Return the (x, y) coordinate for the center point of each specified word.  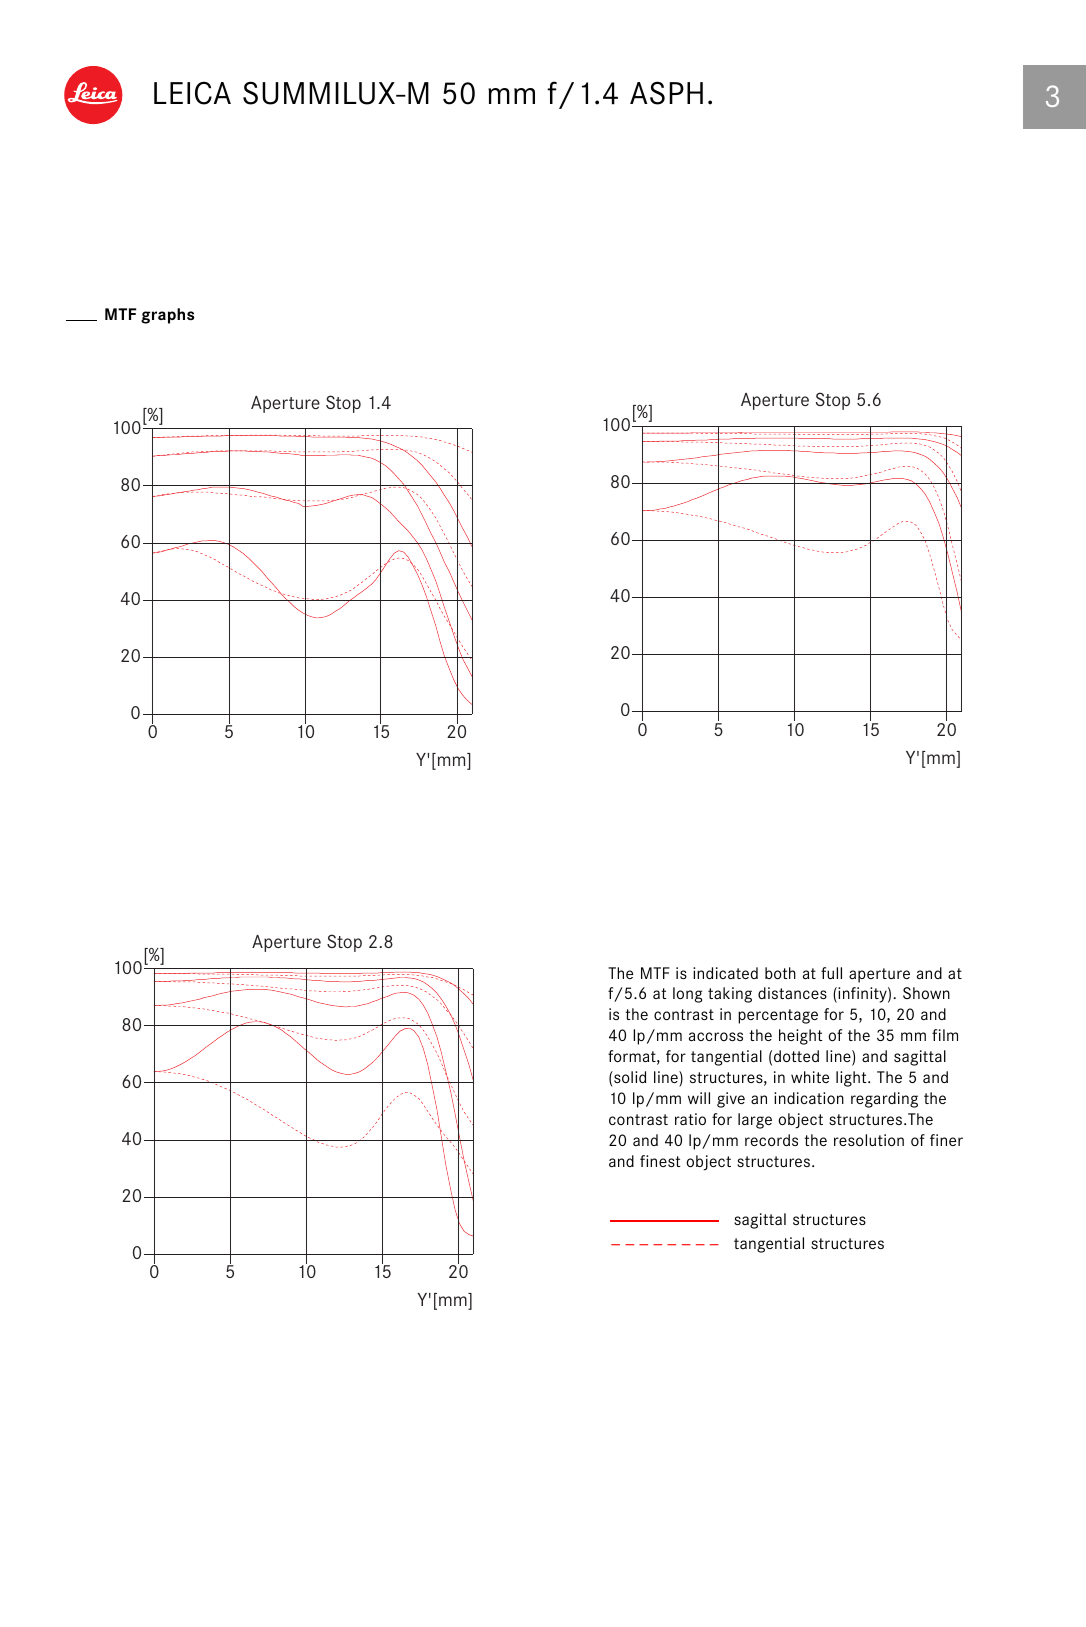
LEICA (192, 93)
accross (716, 1036)
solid (629, 1077)
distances (792, 993)
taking (730, 995)
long (687, 995)
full (831, 973)
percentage (778, 1016)
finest (660, 1161)
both (780, 973)
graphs (167, 316)
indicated (725, 973)
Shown (926, 993)
